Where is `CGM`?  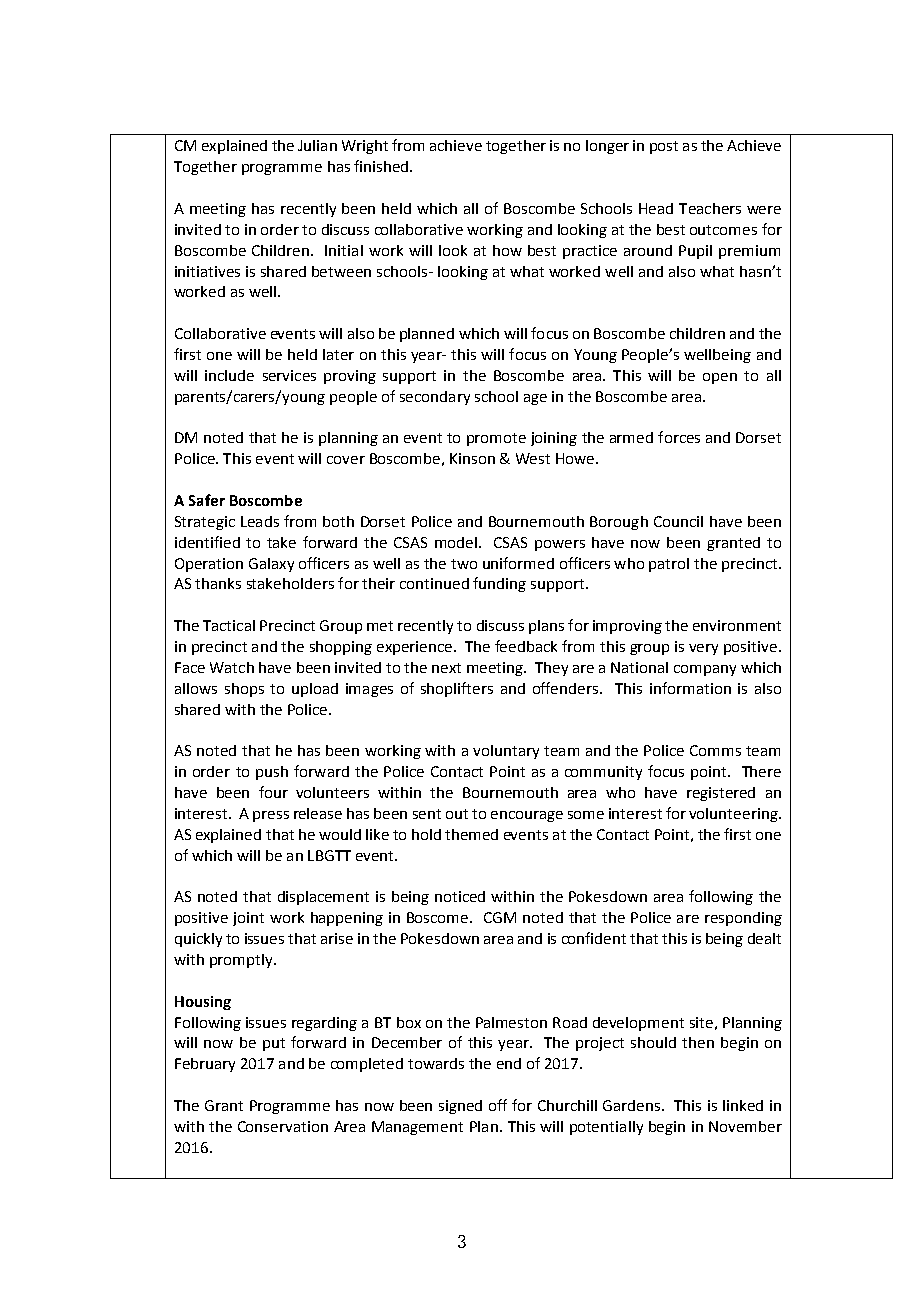
CGM is located at coordinates (500, 917).
